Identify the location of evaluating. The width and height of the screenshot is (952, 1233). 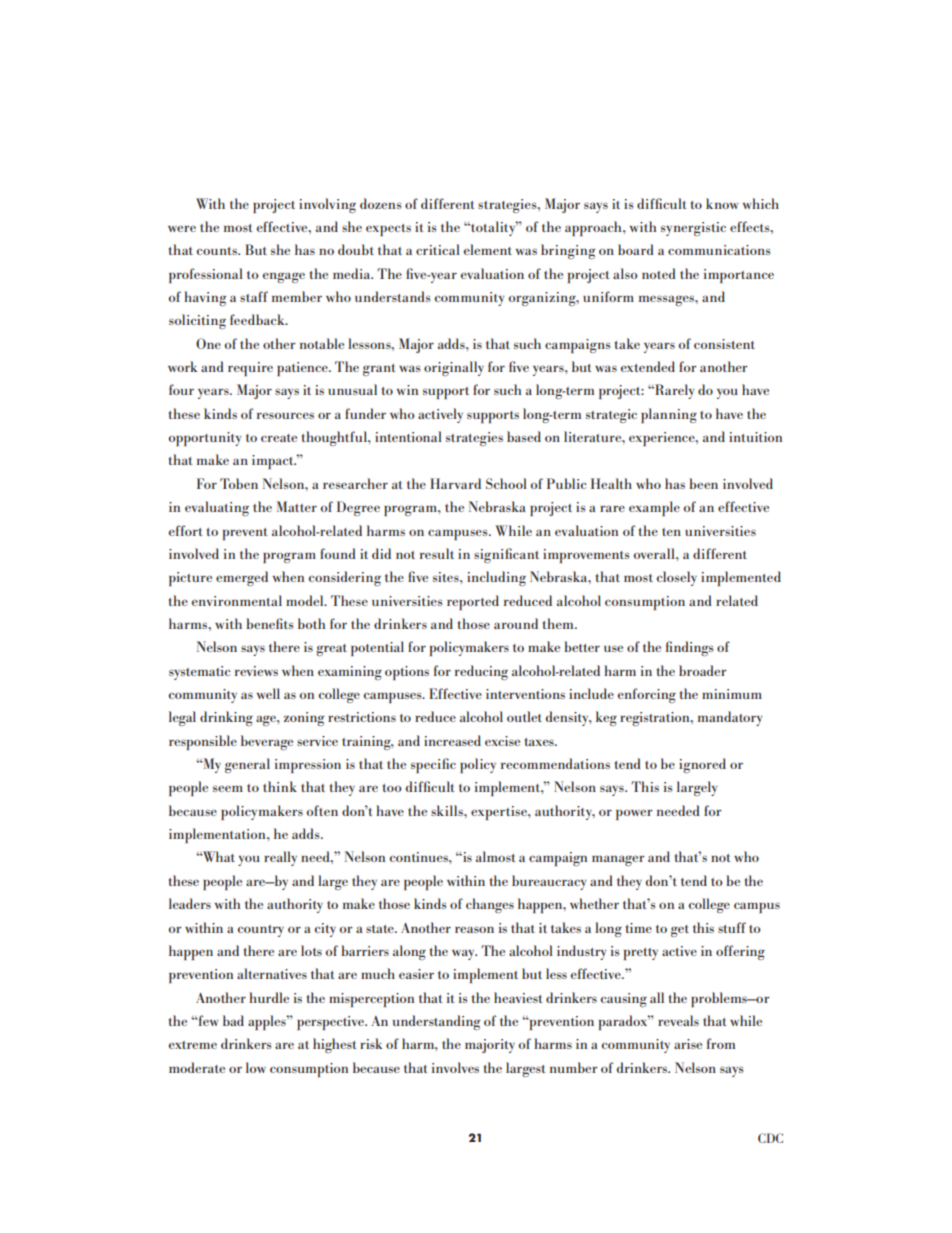
(217, 508).
